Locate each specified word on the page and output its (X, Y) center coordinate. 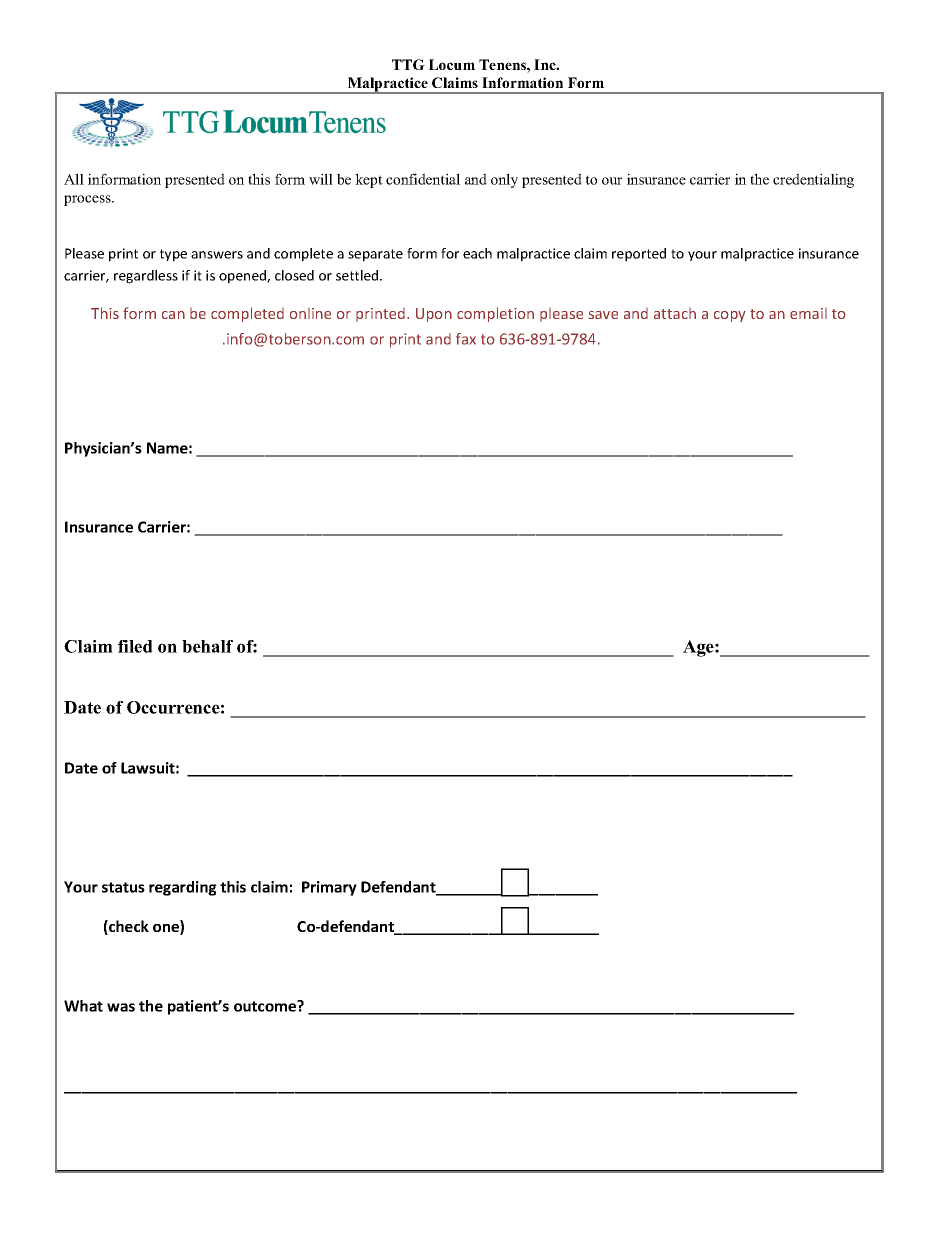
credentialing (813, 180)
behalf (207, 646)
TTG (408, 64)
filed (135, 646)
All (74, 179)
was (121, 1007)
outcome (266, 1006)
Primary (329, 888)
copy (730, 316)
